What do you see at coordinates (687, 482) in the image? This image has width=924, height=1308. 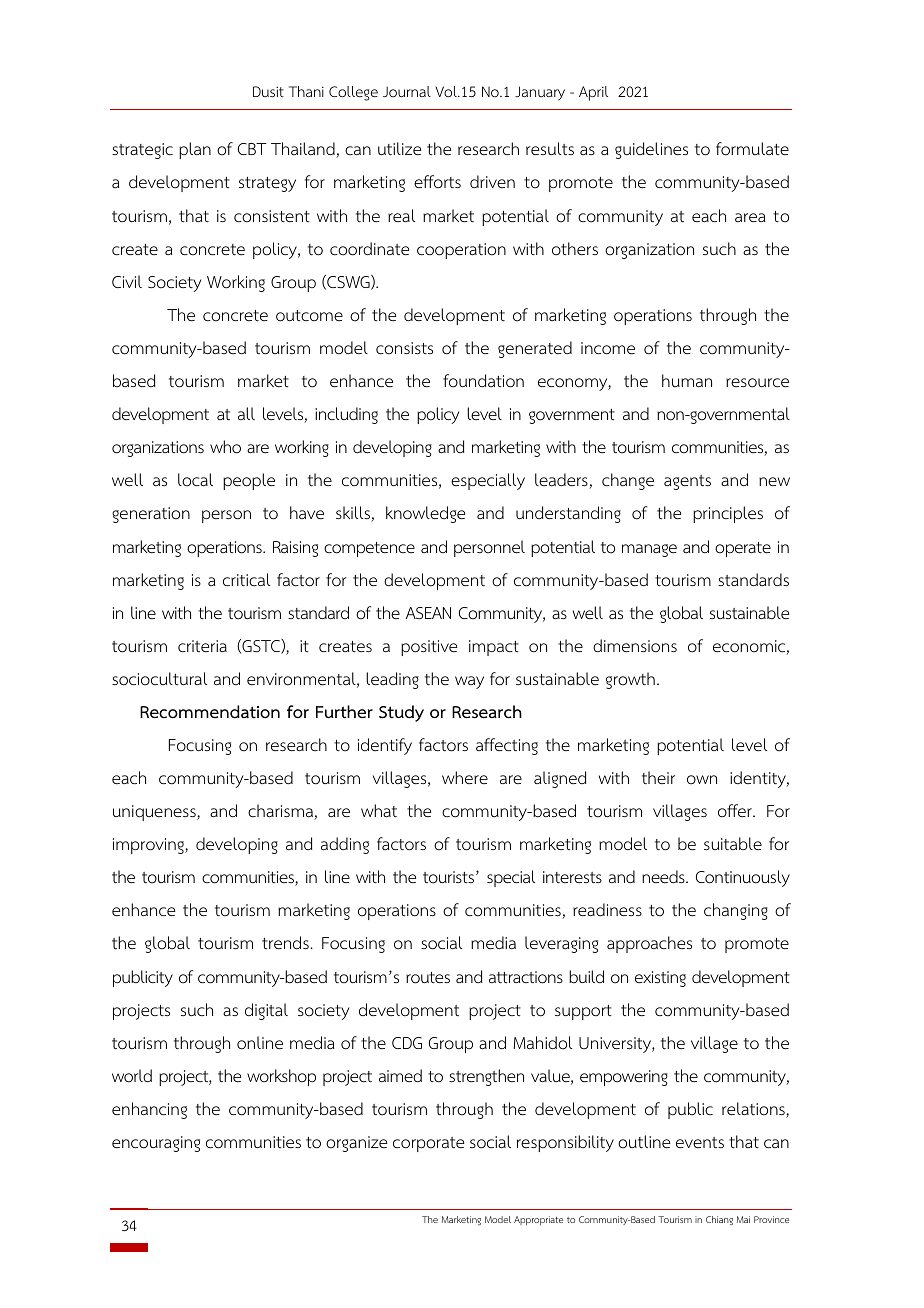 I see `agents` at bounding box center [687, 482].
